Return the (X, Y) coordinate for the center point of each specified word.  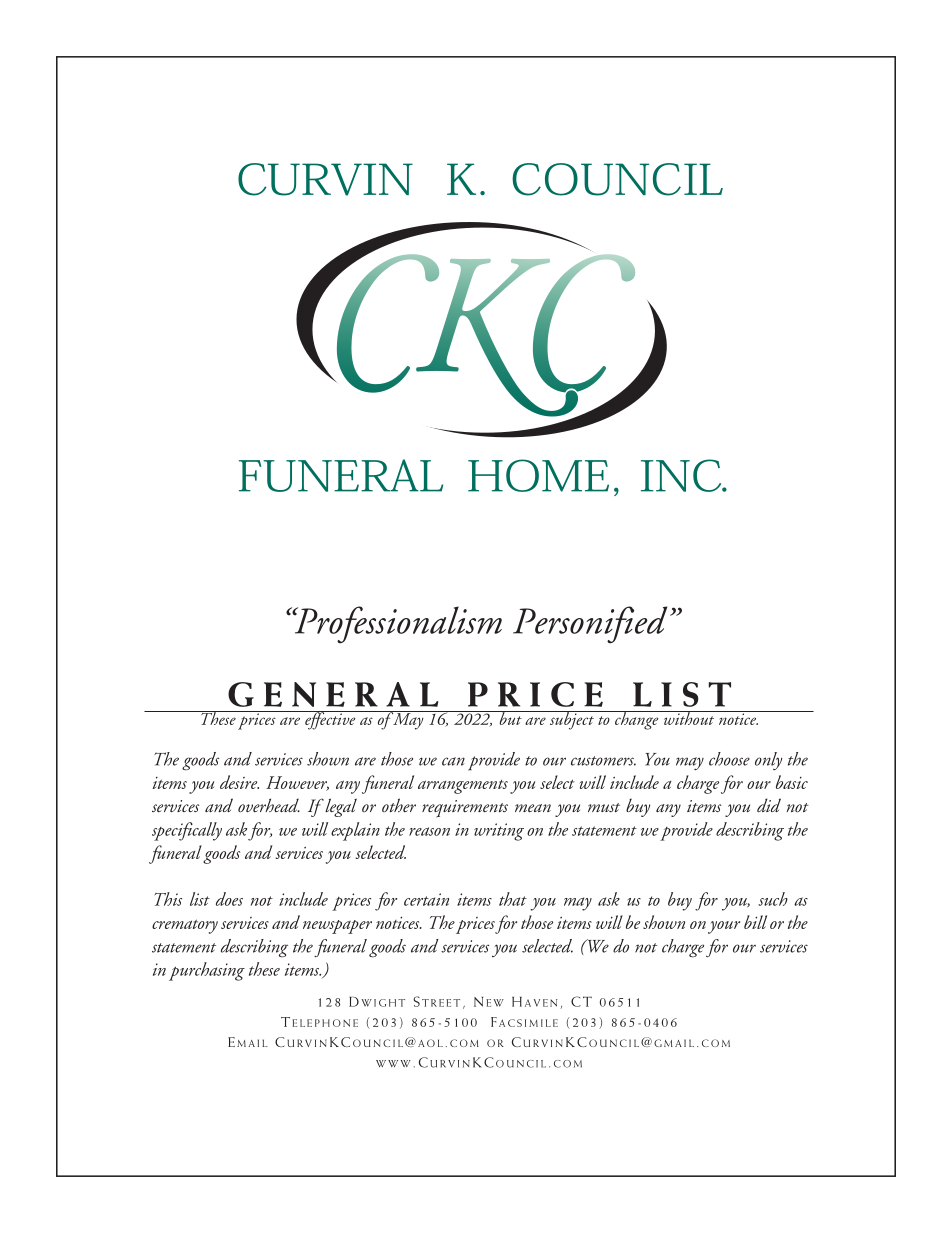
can (453, 761)
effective (330, 720)
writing (499, 832)
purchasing (207, 971)
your (724, 927)
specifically (187, 831)
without (689, 718)
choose (729, 759)
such (773, 899)
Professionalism (397, 625)
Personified (590, 625)
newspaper (337, 927)
